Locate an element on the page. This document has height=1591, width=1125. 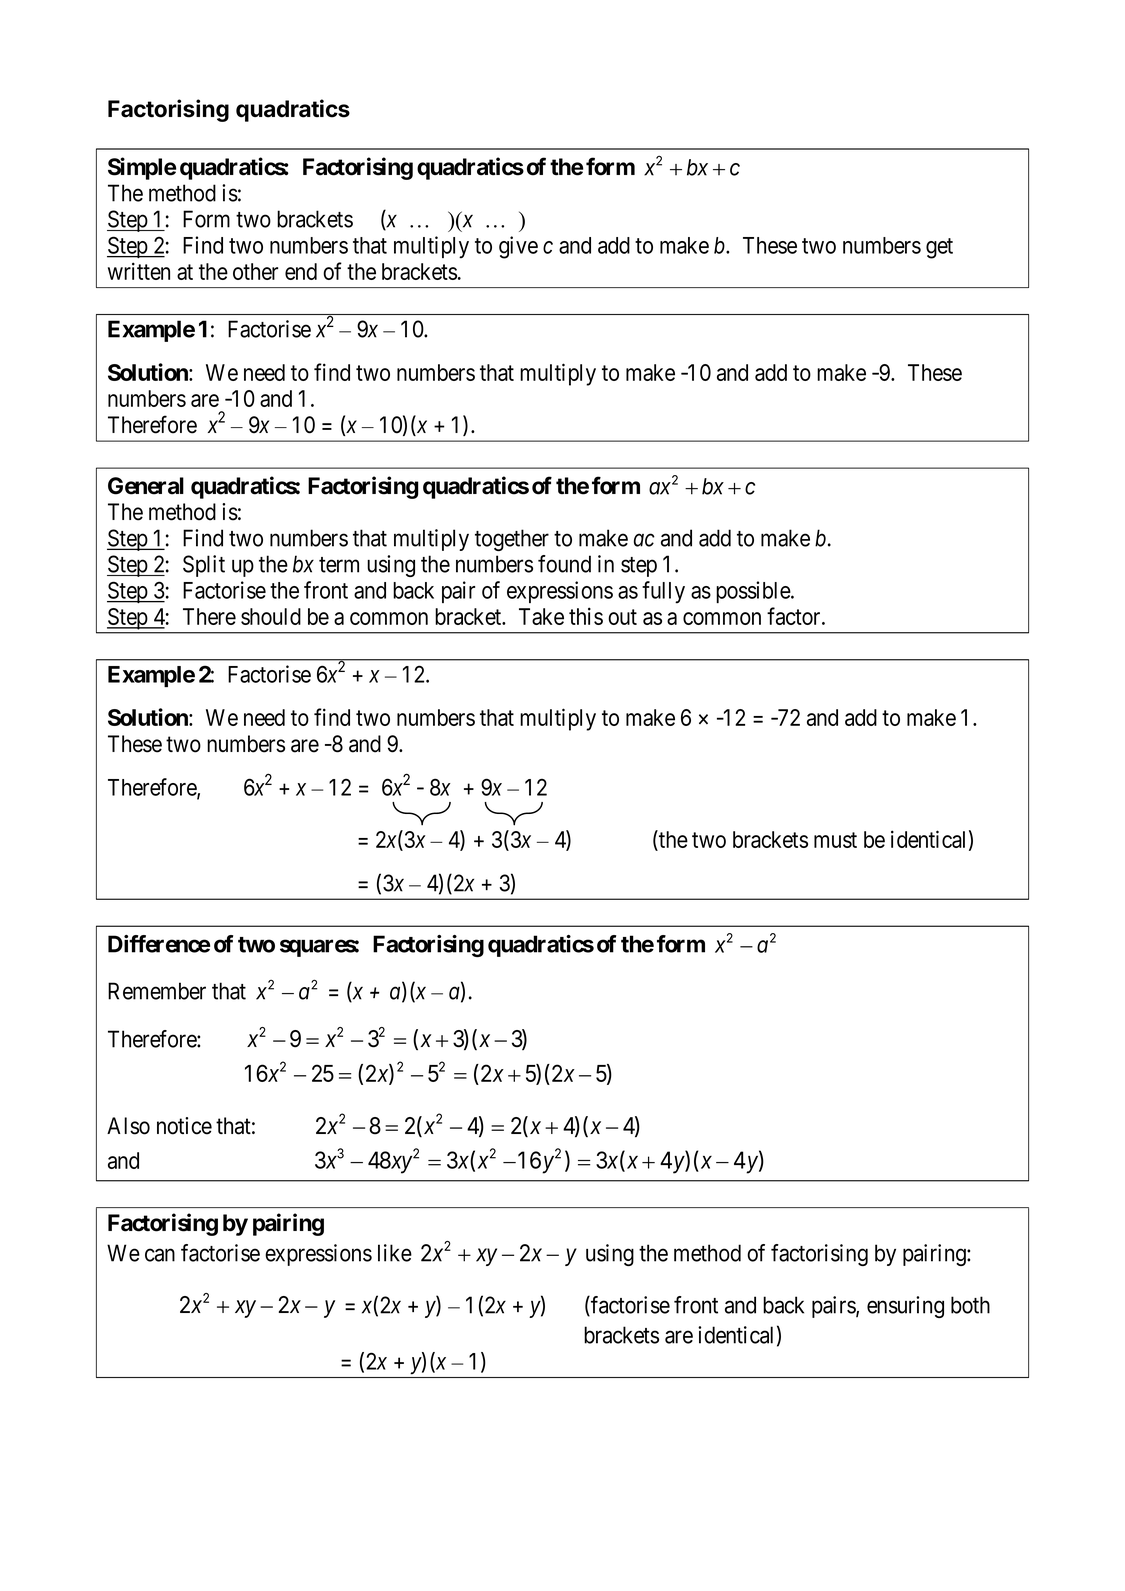
other is located at coordinates (255, 271).
